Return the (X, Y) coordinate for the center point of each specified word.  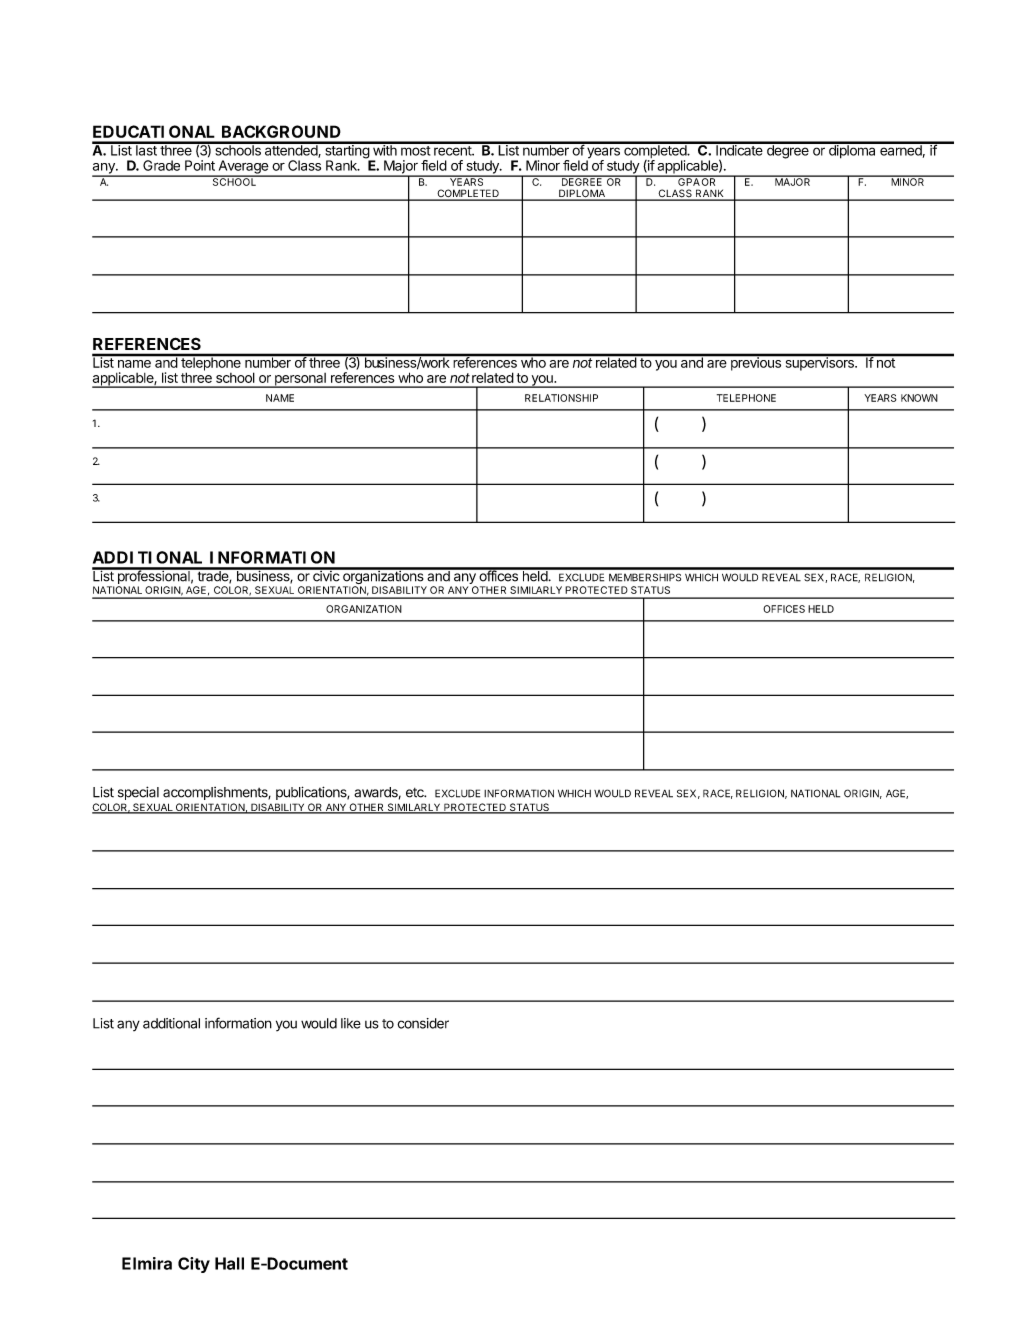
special (138, 793)
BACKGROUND (281, 131)
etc (416, 793)
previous (755, 363)
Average (243, 168)
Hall (229, 1263)
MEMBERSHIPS (645, 577)
